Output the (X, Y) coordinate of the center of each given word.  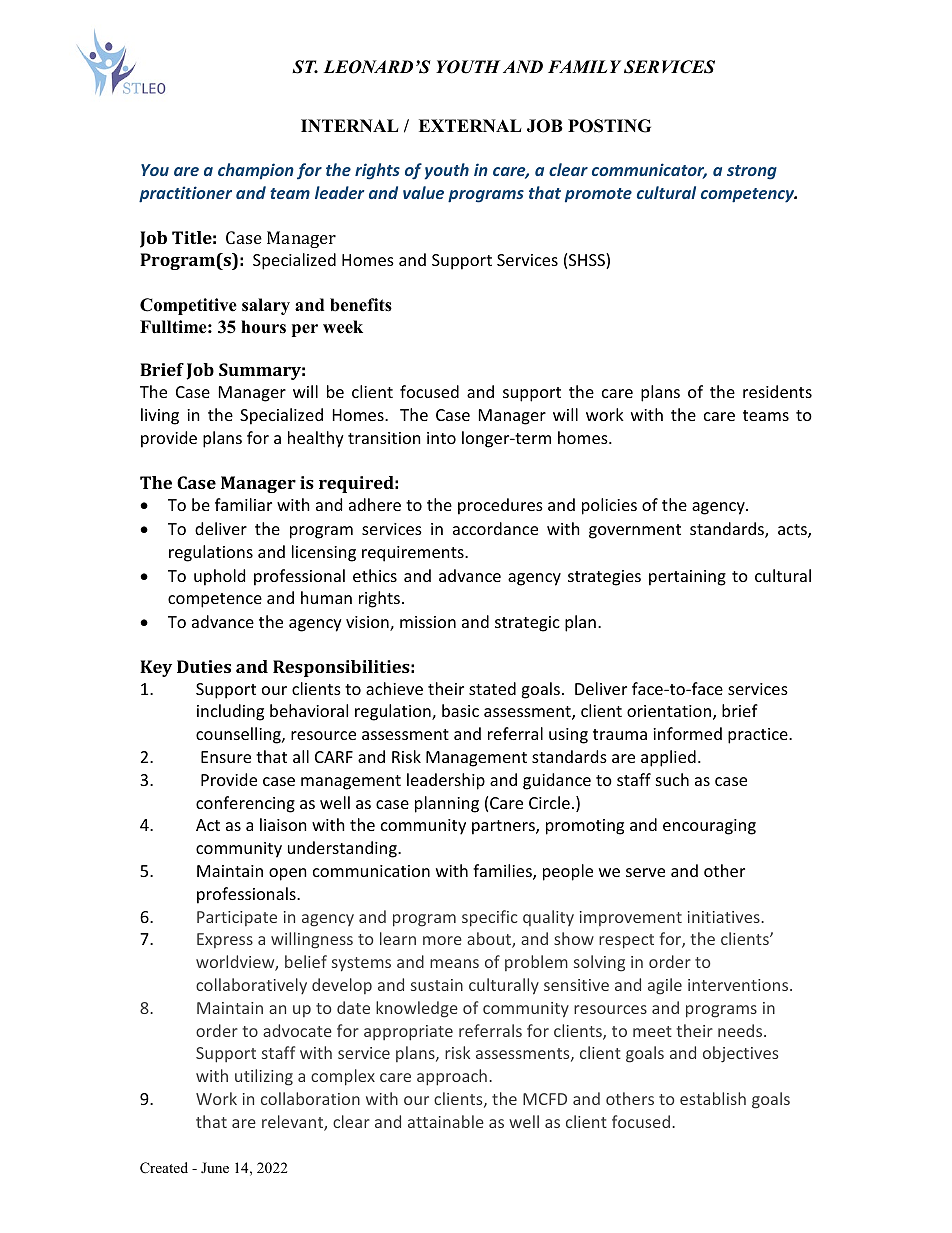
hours (263, 327)
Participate (237, 918)
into (441, 438)
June (215, 1167)
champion (256, 171)
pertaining (687, 578)
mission (428, 622)
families (503, 872)
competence (215, 600)
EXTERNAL (470, 125)
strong (752, 172)
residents (777, 391)
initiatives (725, 917)
